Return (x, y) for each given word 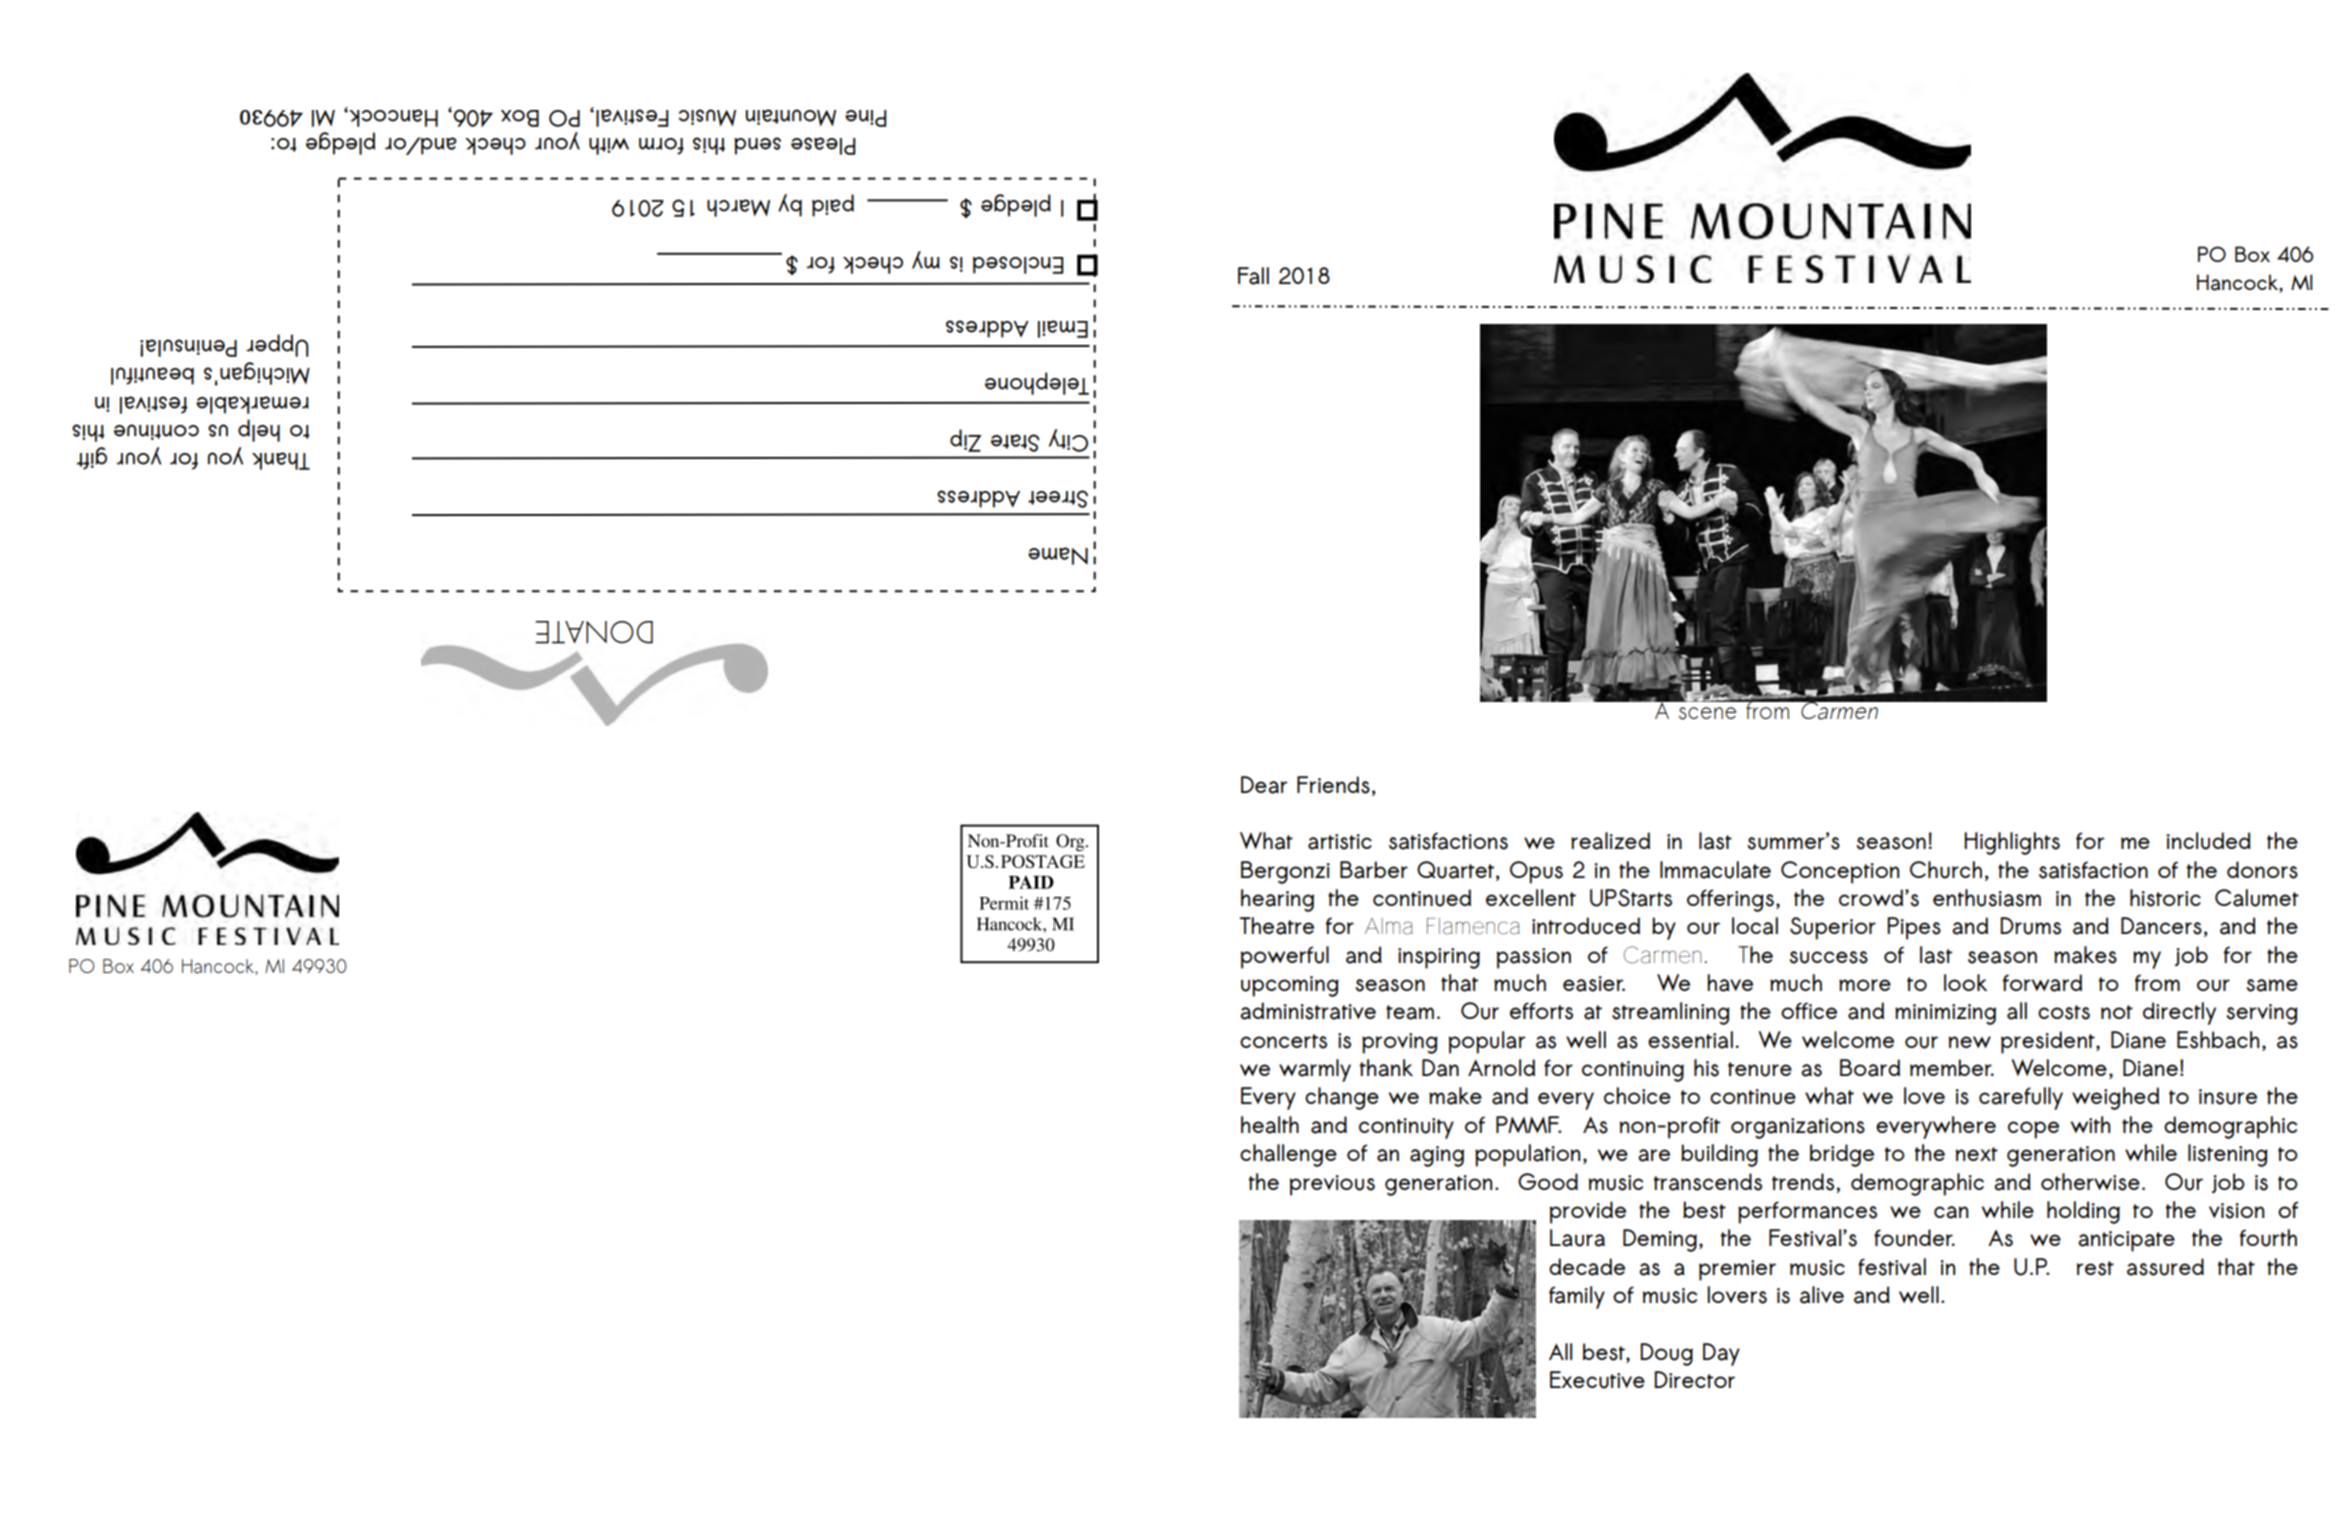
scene (1707, 713)
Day (1721, 1354)
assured (2165, 1267)
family (1577, 1297)
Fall (1253, 276)
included (2208, 841)
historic (2165, 898)
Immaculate (1715, 870)
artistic (1340, 842)
